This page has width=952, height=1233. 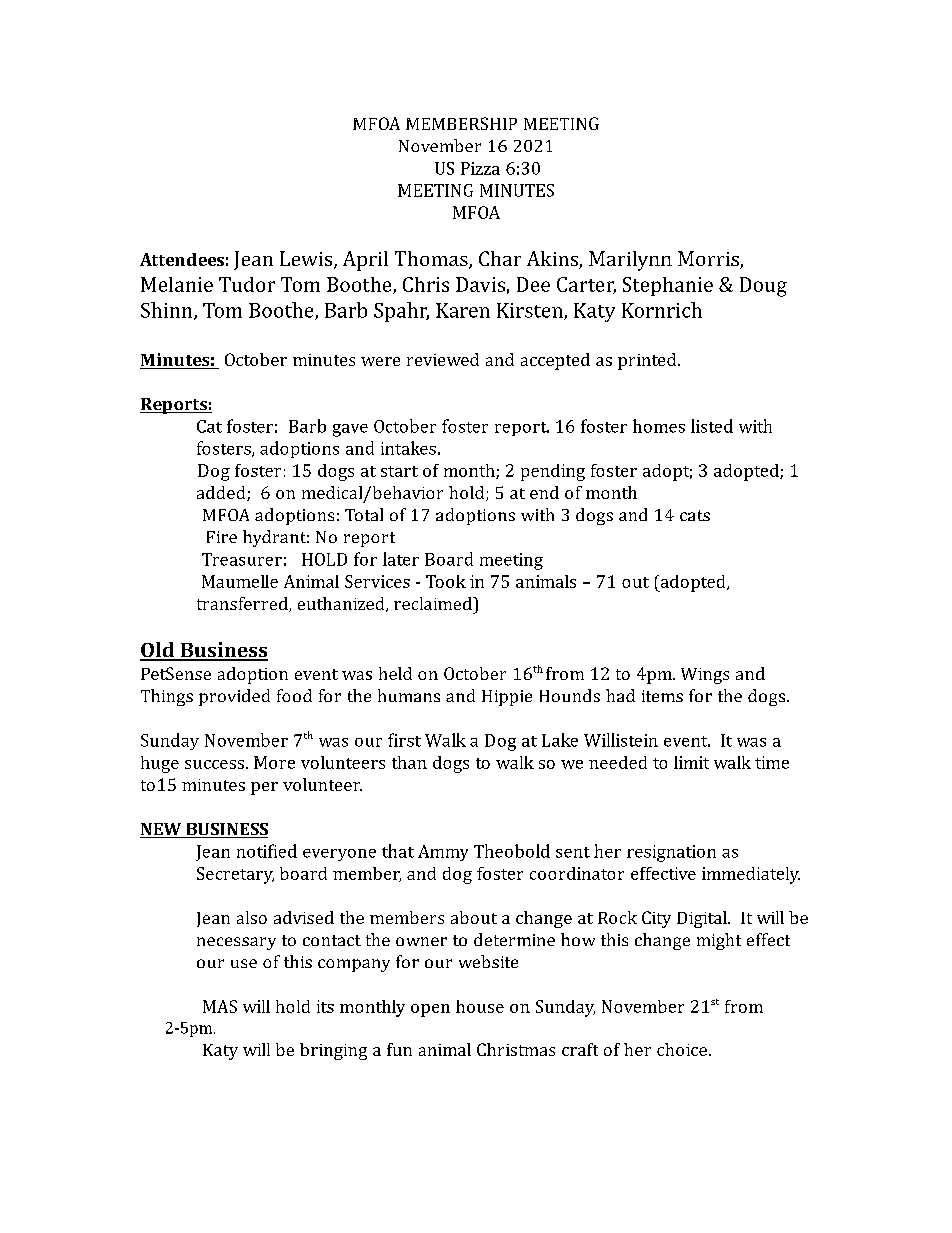 What do you see at coordinates (307, 260) in the page?
I see `Lewis` at bounding box center [307, 260].
